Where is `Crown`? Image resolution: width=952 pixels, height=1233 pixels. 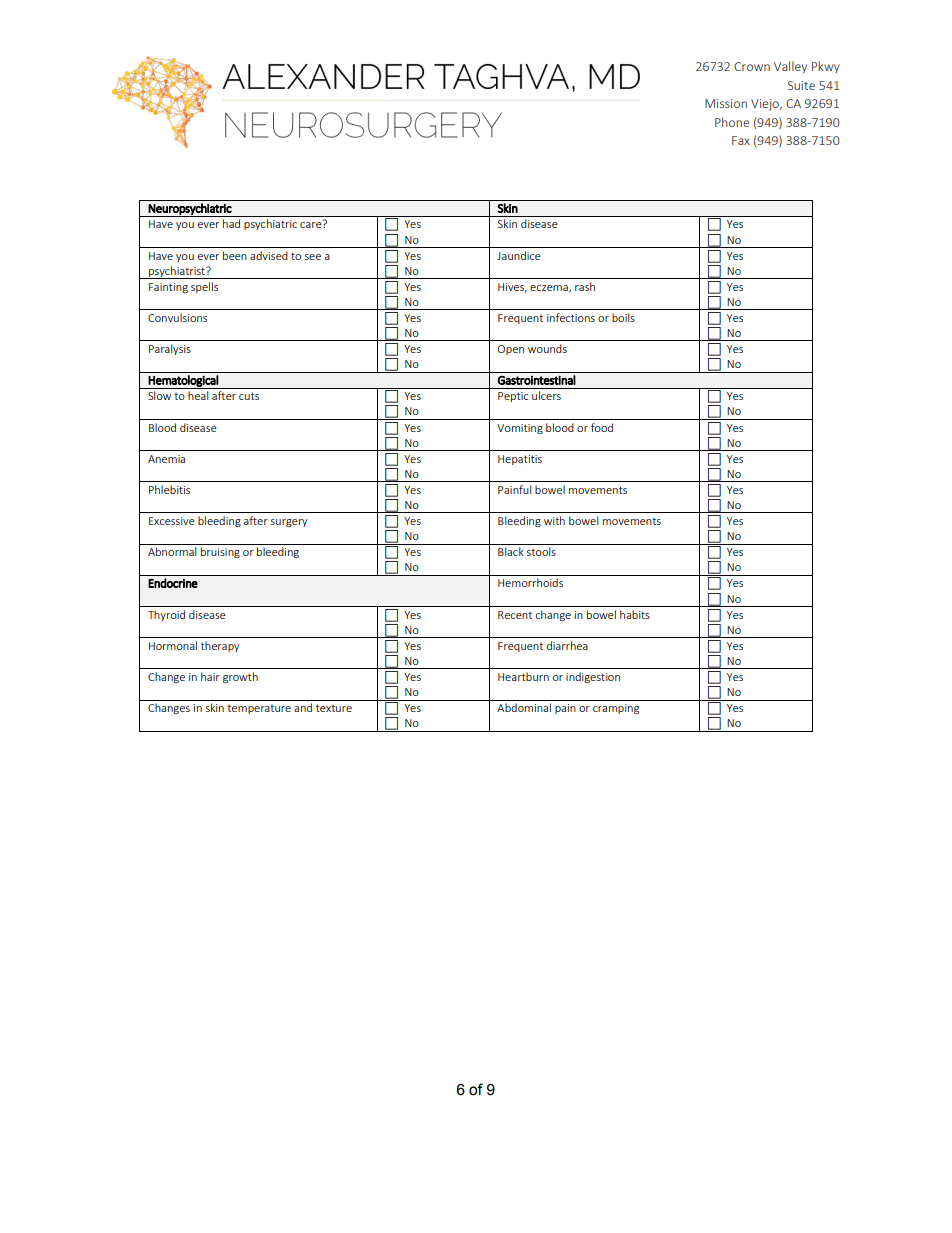 Crown is located at coordinates (752, 66).
